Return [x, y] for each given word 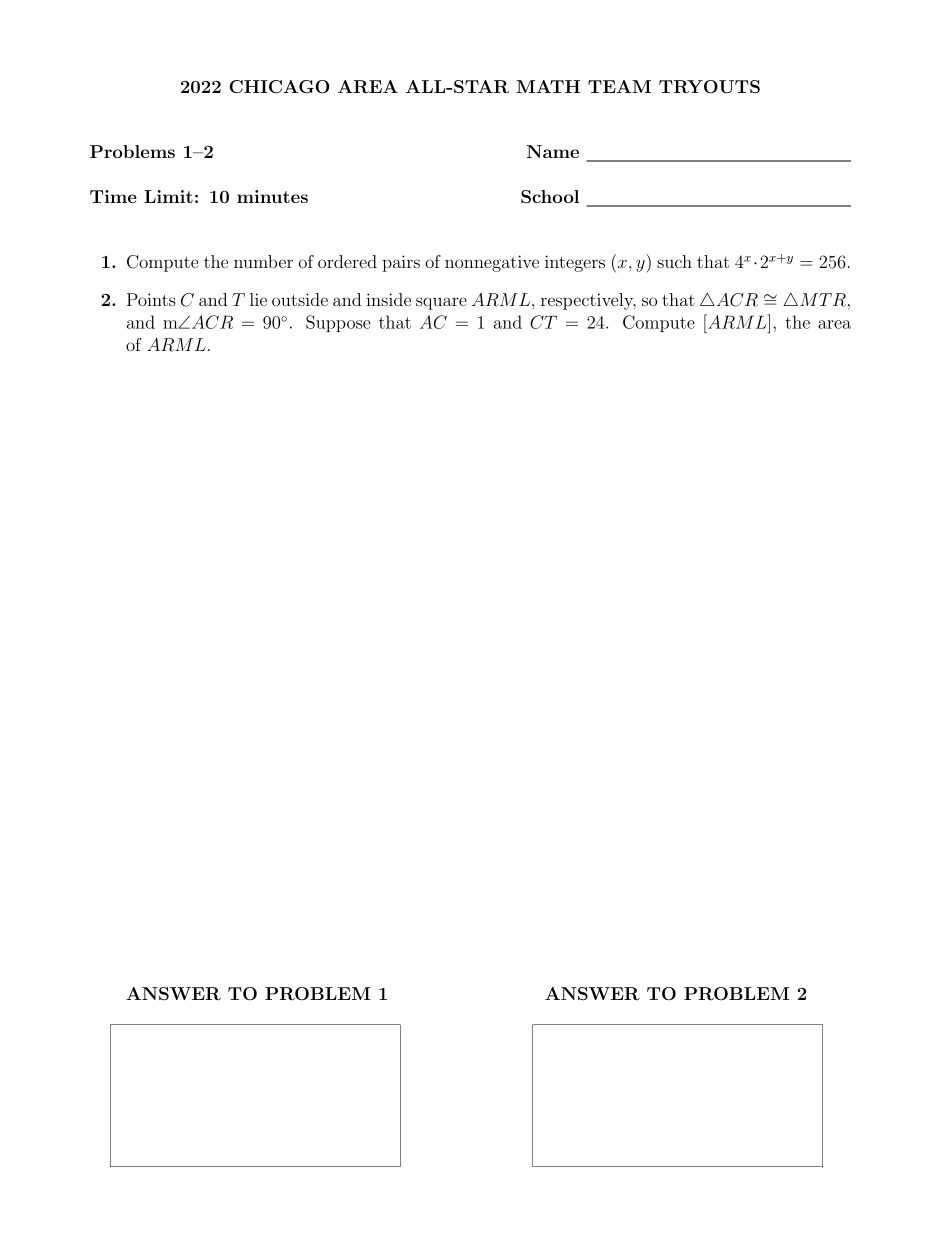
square [441, 303]
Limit [168, 196]
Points [151, 299]
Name [553, 151]
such [674, 261]
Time [113, 196]
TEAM [619, 86]
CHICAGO [279, 87]
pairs [401, 263]
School [550, 197]
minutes [272, 196]
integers [575, 263]
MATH [548, 86]
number [263, 261]
